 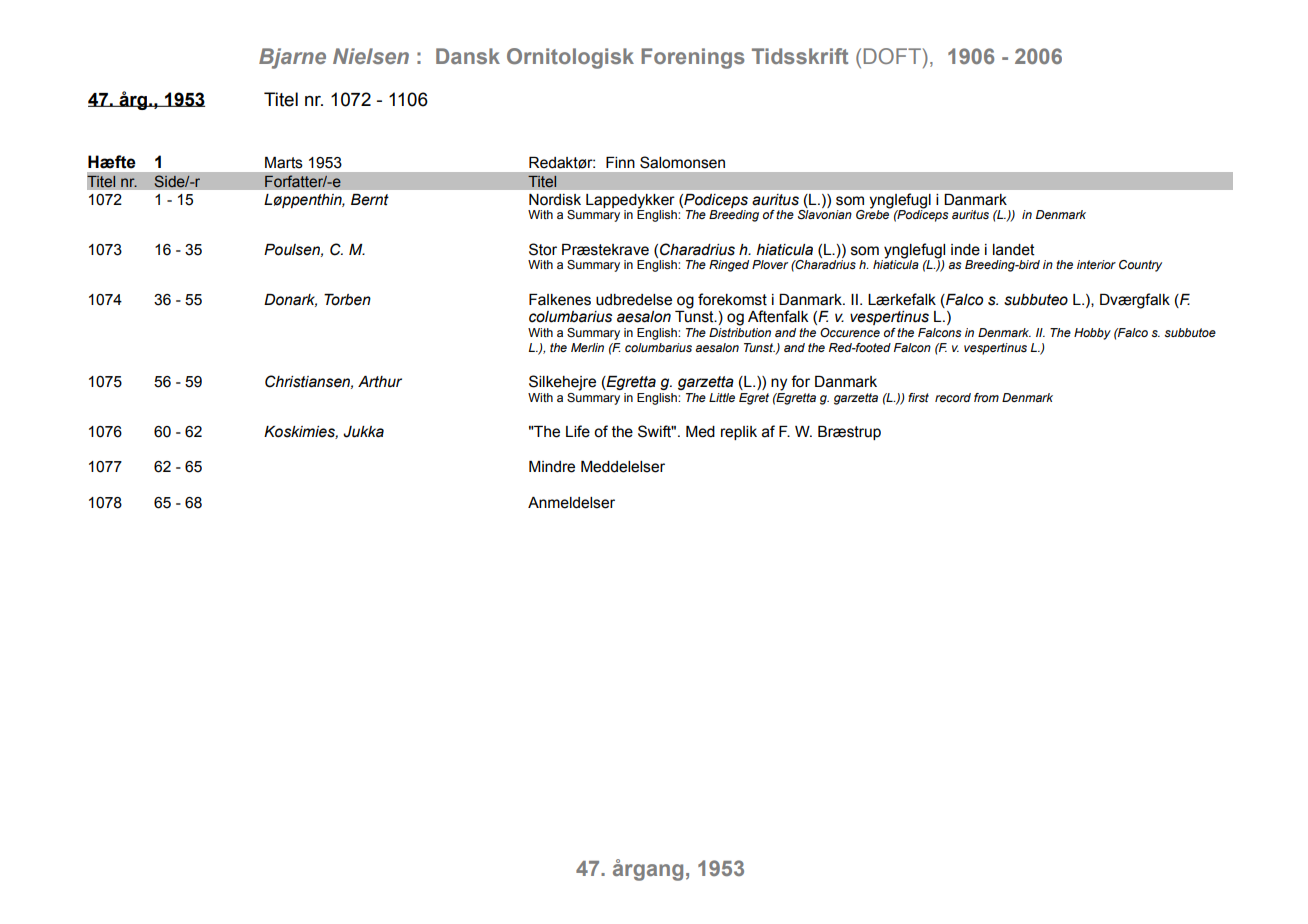 I want to click on Stor, so click(x=543, y=249).
